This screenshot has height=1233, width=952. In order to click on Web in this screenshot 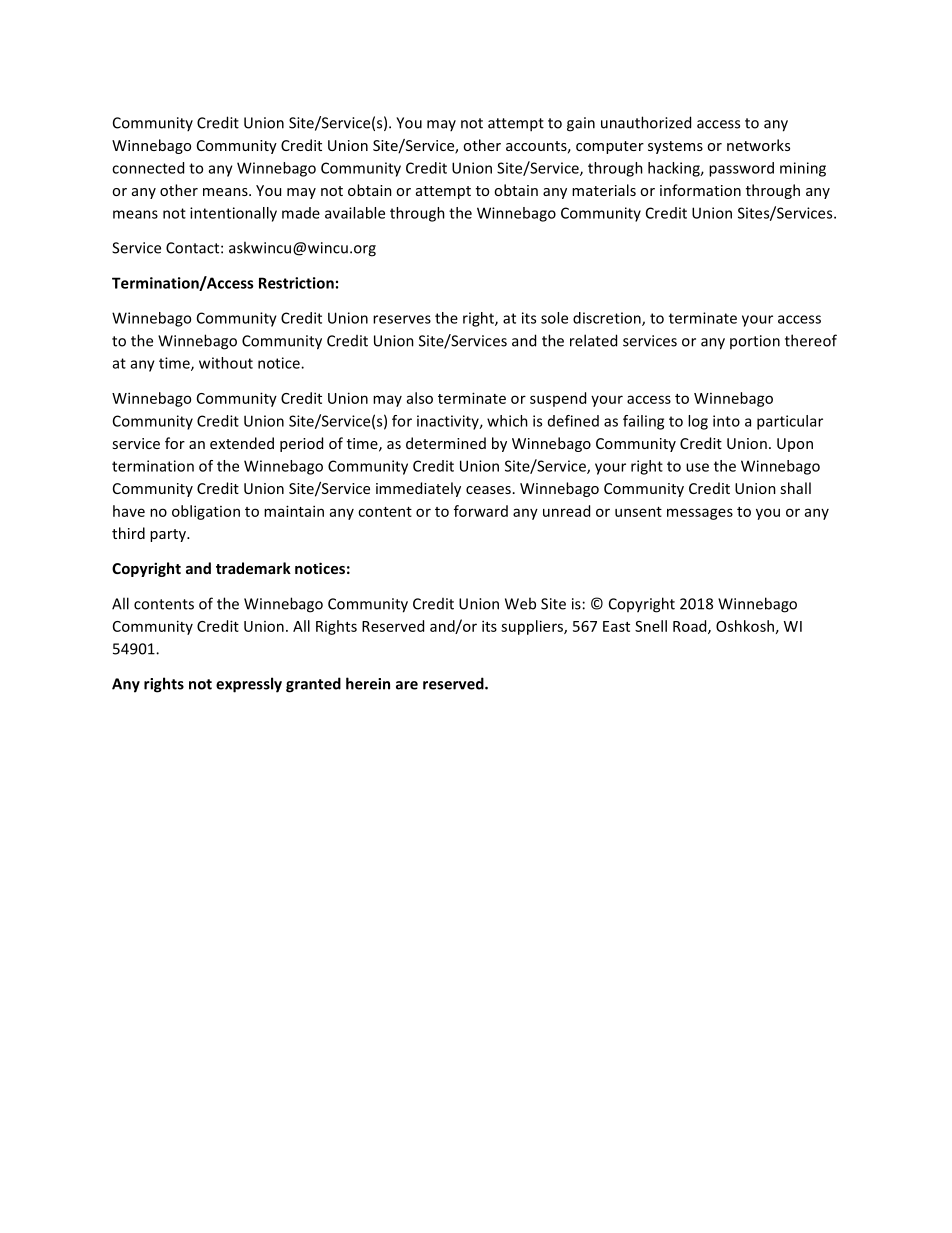, I will do `click(520, 603)`.
